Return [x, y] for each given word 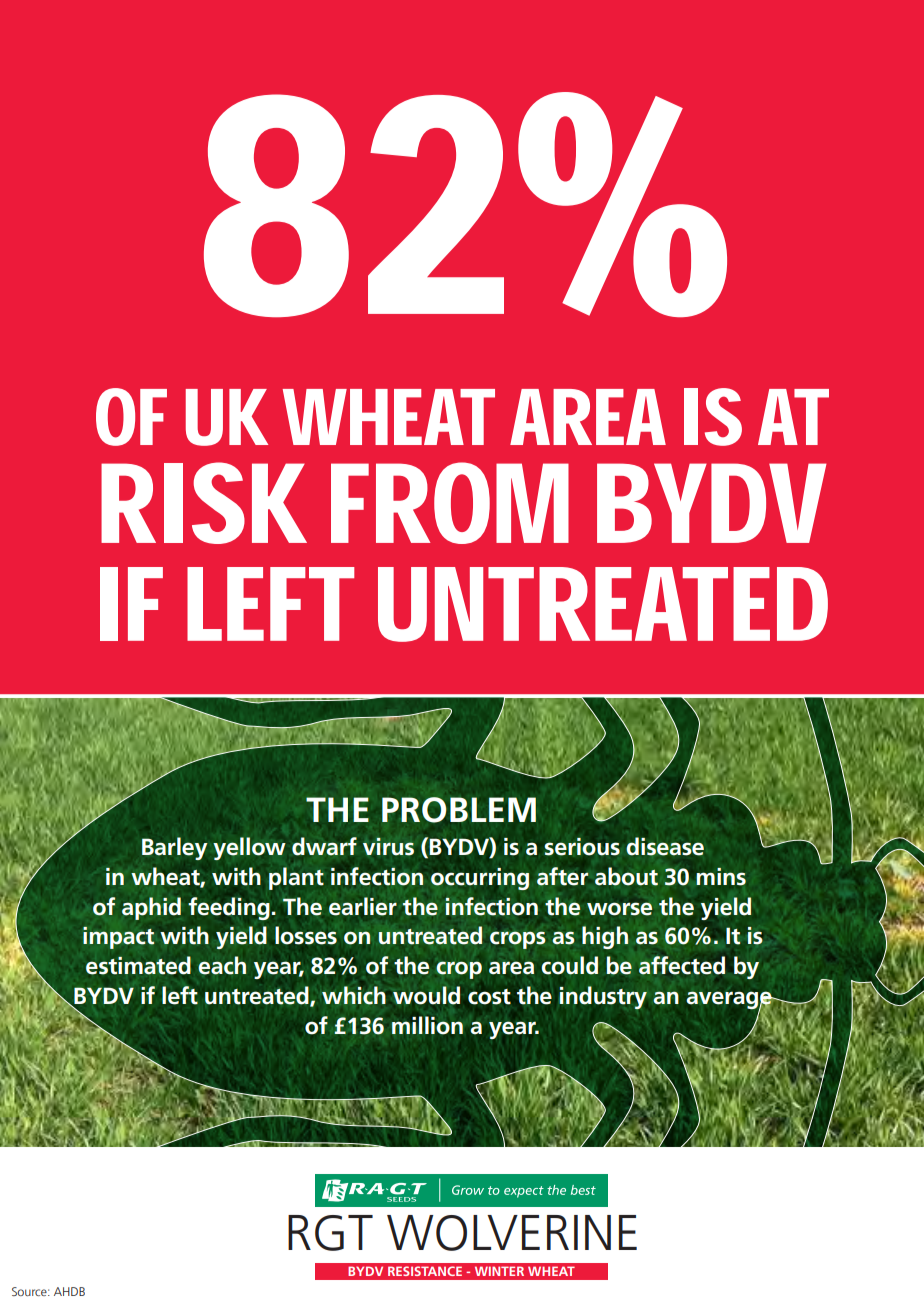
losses [306, 935]
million [427, 1025]
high [605, 937]
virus [388, 847]
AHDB [69, 1291]
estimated [138, 965]
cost [489, 997]
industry [603, 998]
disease [665, 846]
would [426, 995]
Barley [175, 848]
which [354, 995]
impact [118, 938]
